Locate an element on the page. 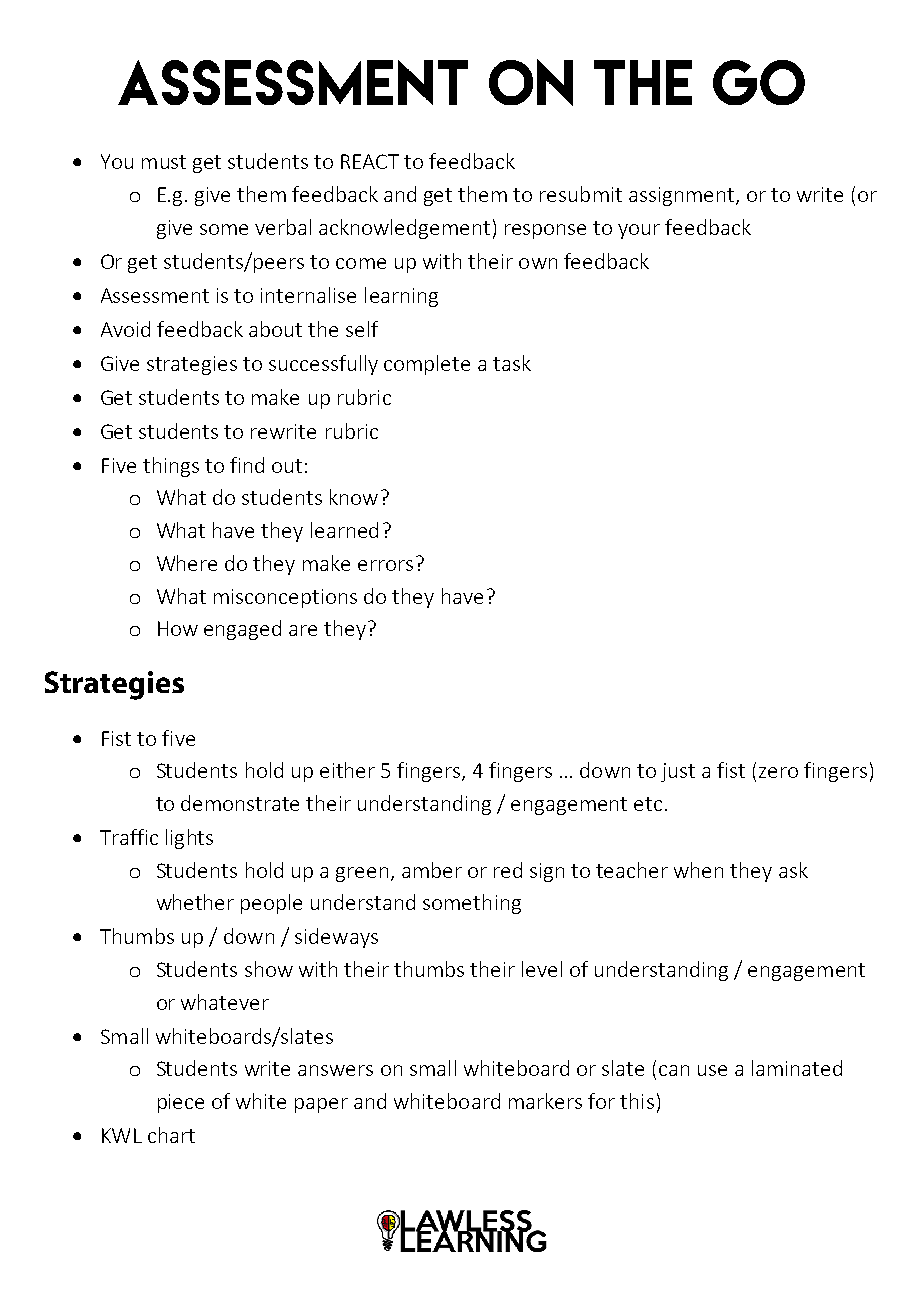 This image has height=1308, width=924. Where is located at coordinates (187, 563).
